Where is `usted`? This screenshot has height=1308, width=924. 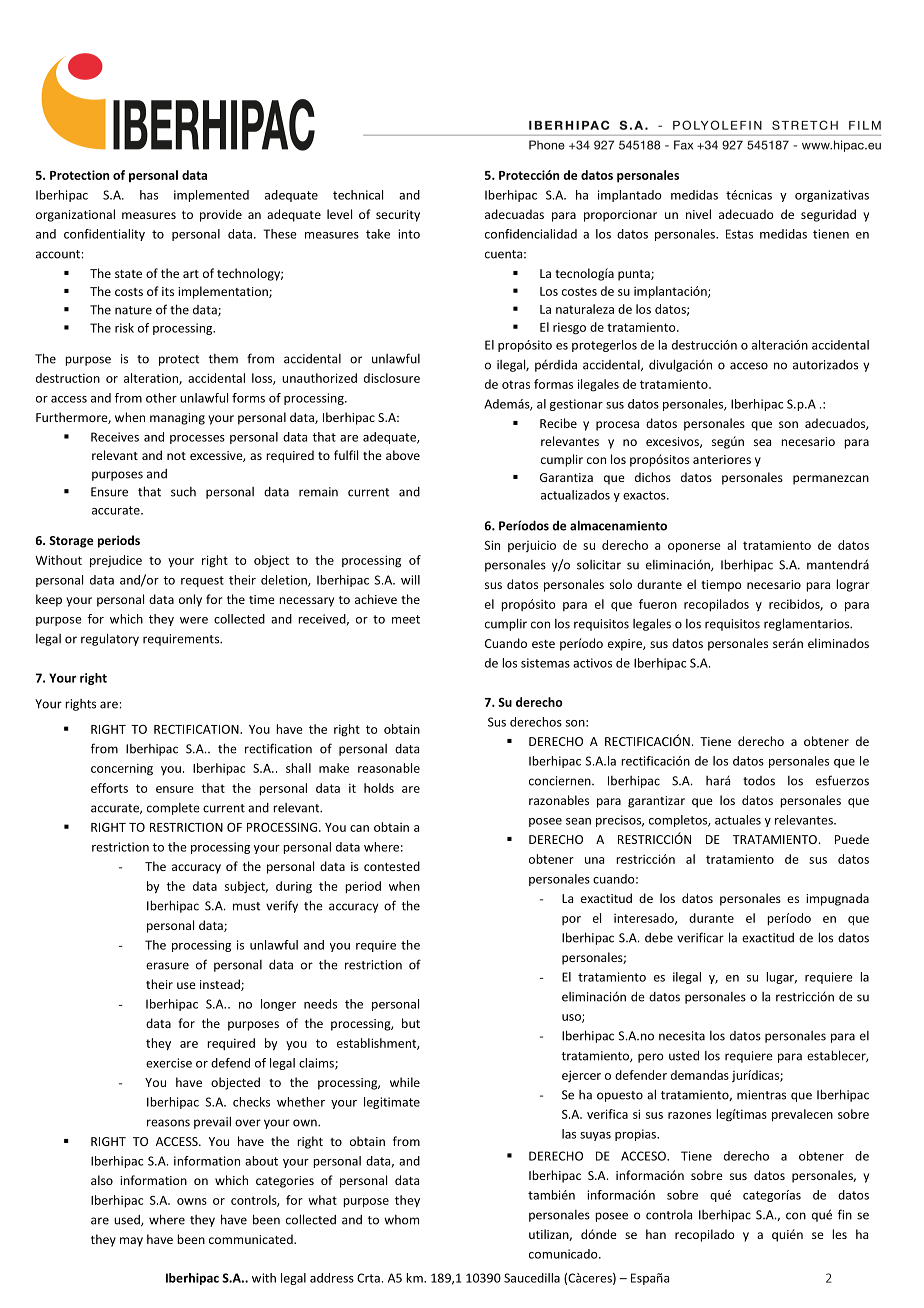
usted is located at coordinates (684, 1055).
